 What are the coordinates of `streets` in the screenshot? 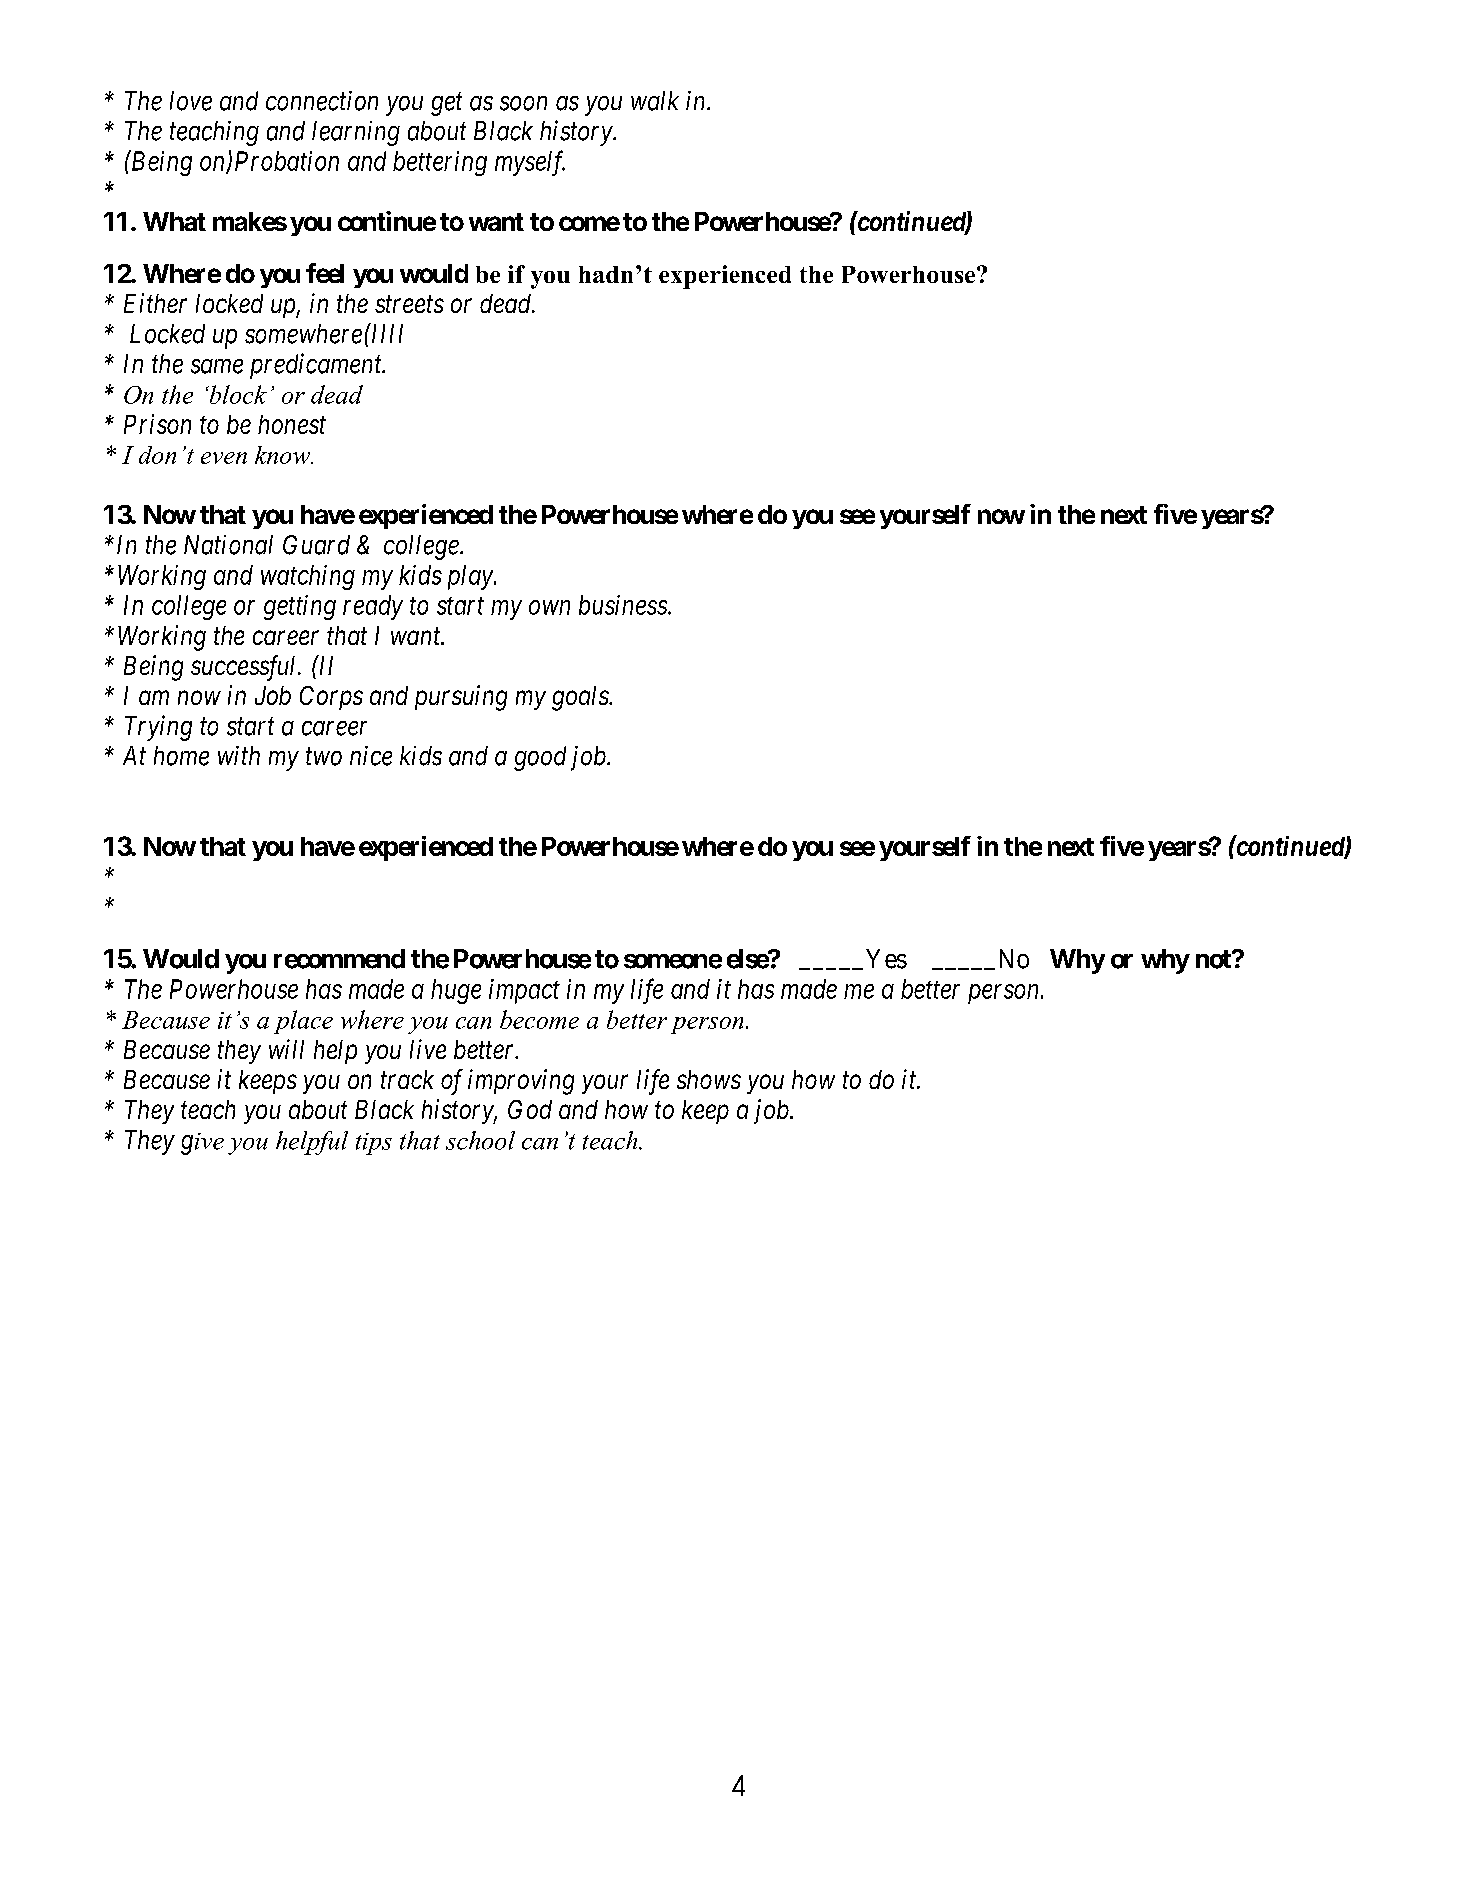 It's located at (409, 304).
